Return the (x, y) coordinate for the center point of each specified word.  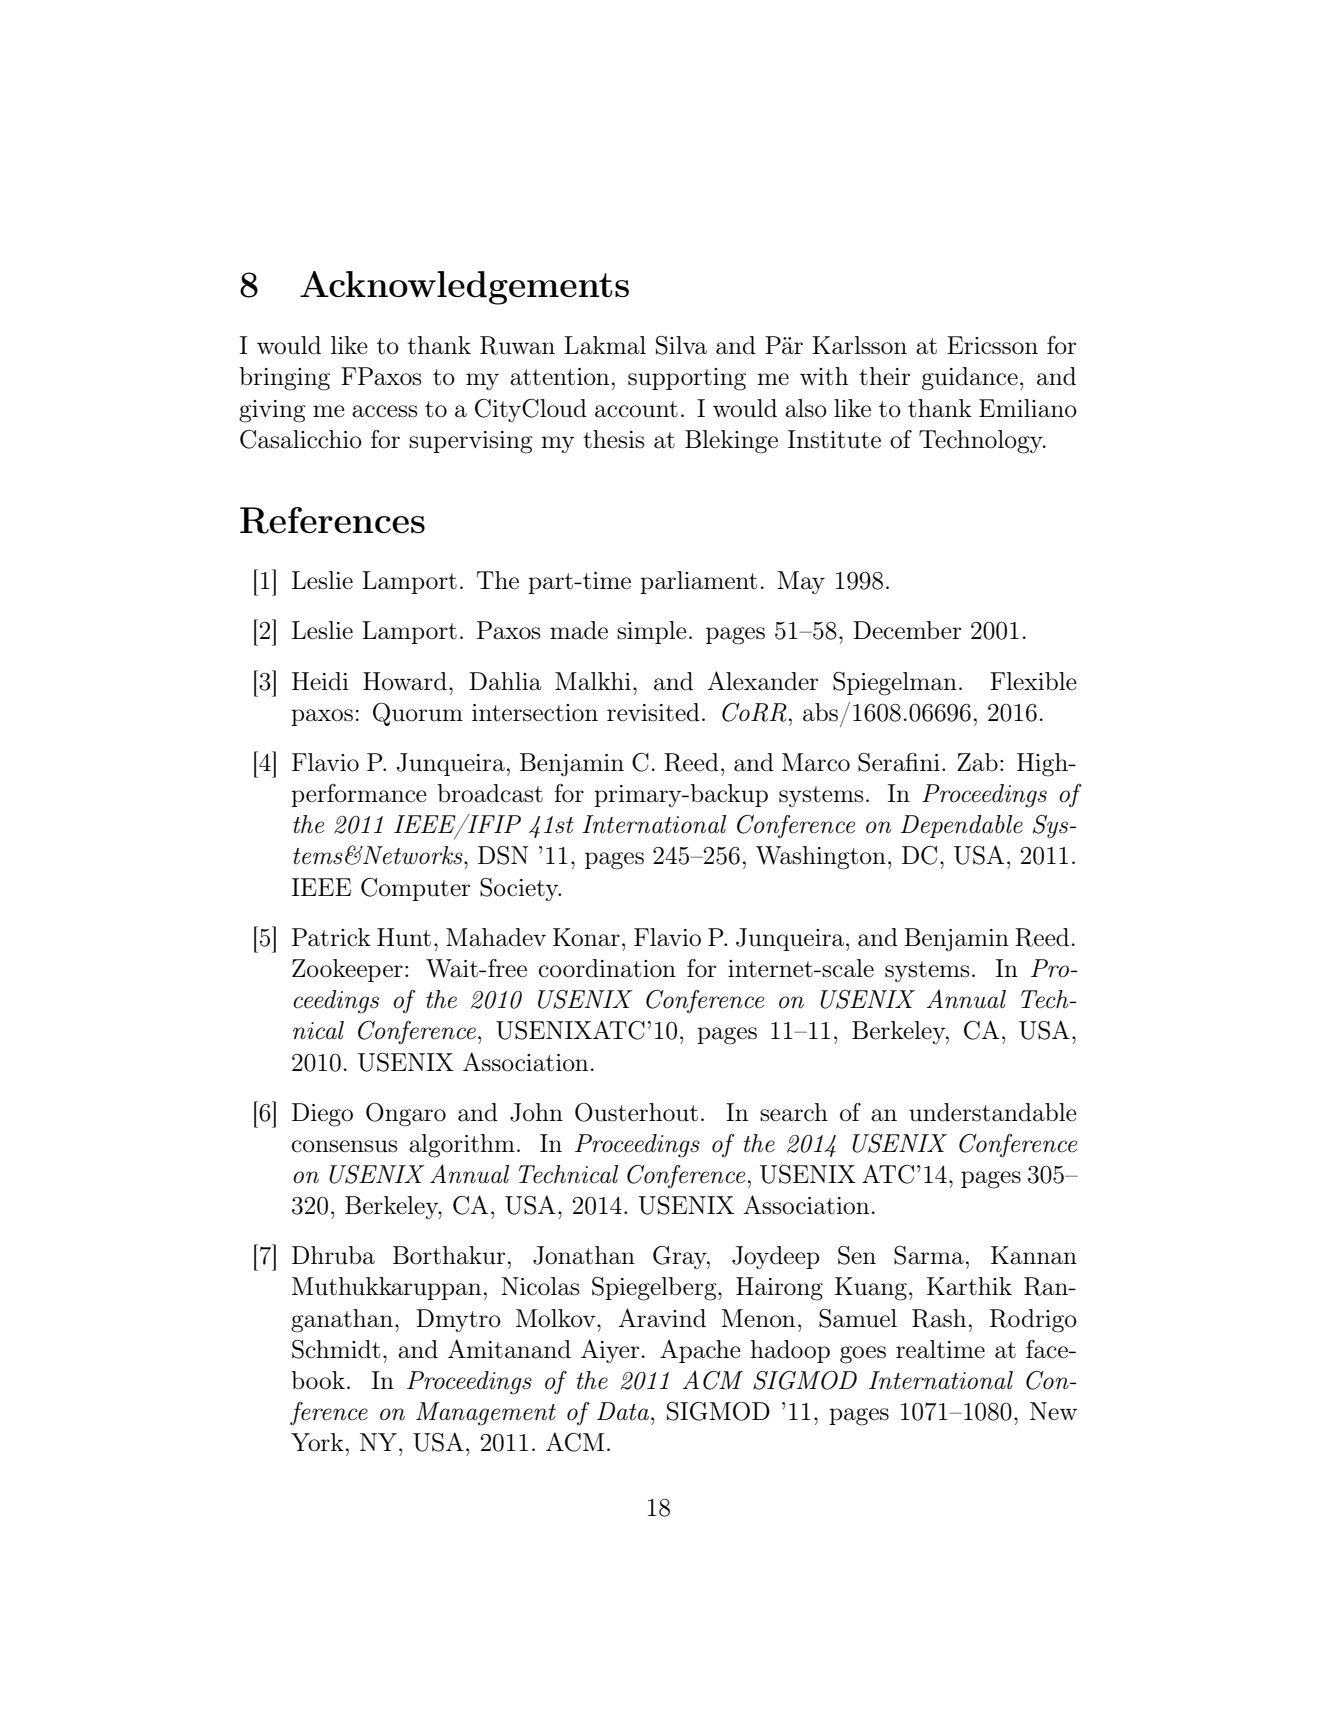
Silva (681, 345)
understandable (993, 1112)
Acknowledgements (464, 288)
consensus (344, 1146)
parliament (698, 582)
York (317, 1442)
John (536, 1112)
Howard (405, 681)
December (907, 630)
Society (520, 889)
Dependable (961, 826)
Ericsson (992, 345)
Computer (415, 889)
